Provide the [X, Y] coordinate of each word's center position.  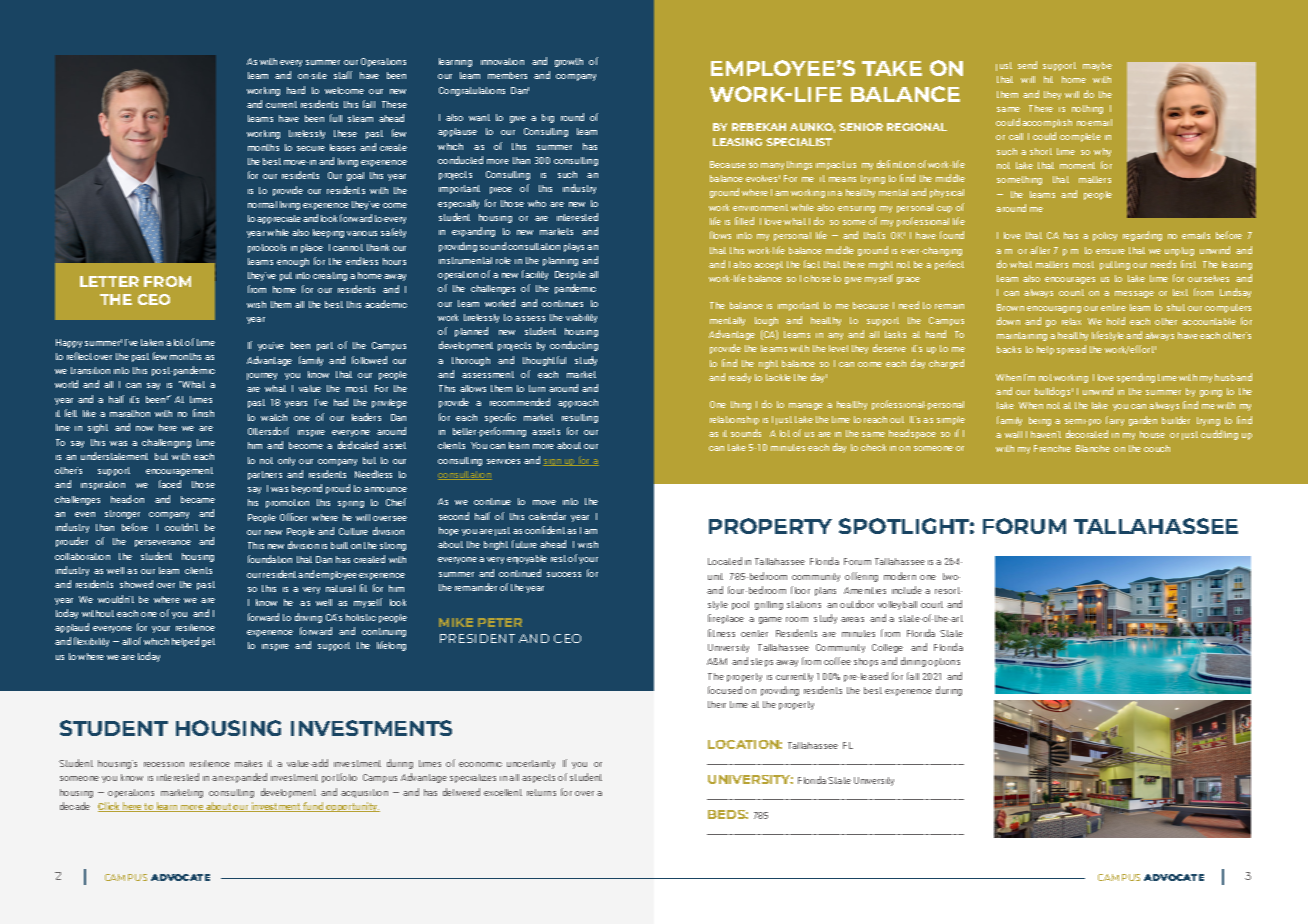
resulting [580, 418]
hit [1048, 79]
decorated [1087, 434]
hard [296, 90]
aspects [538, 778]
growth [569, 62]
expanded [246, 778]
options [944, 662]
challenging [166, 443]
